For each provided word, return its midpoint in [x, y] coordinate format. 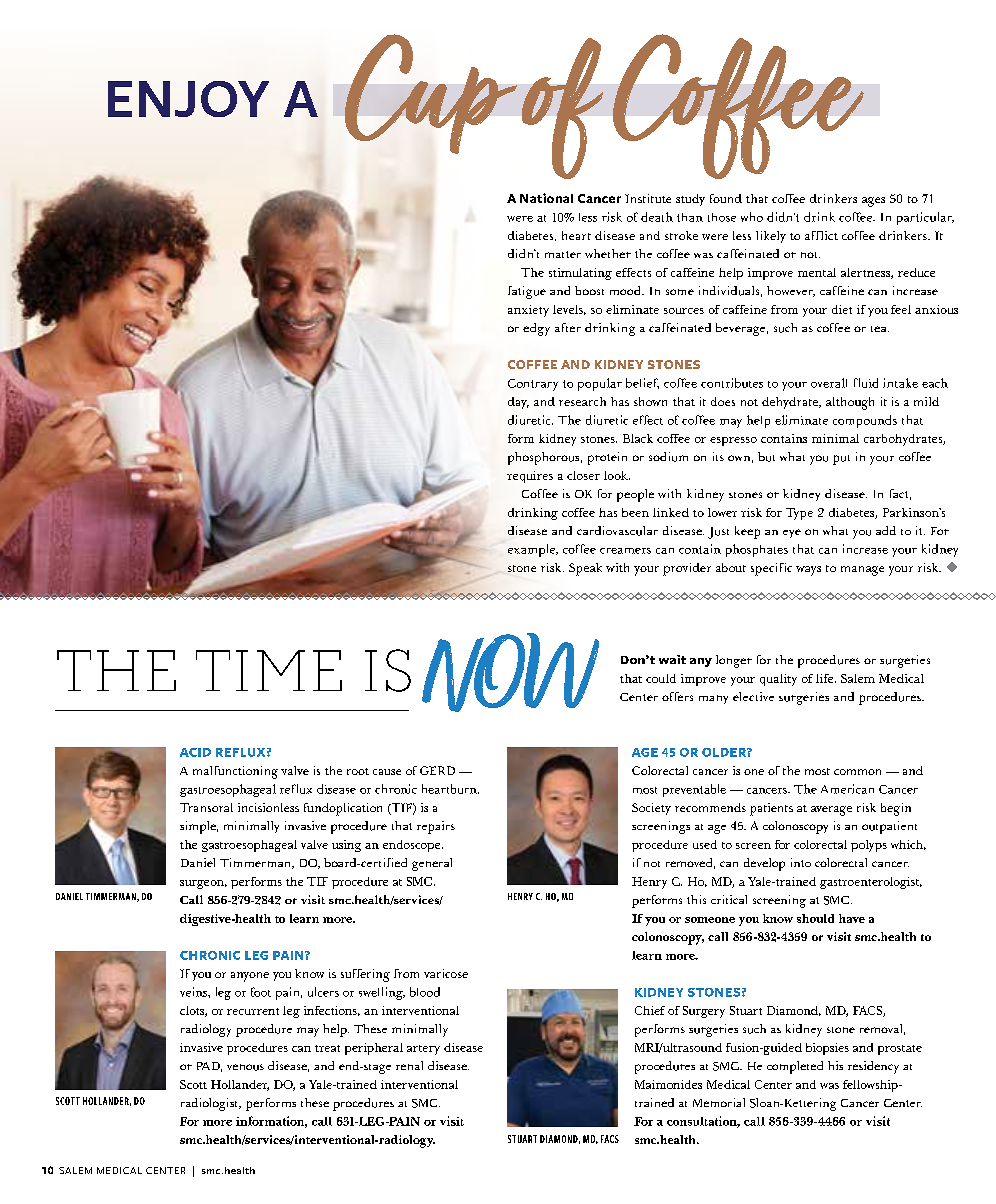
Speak [585, 569]
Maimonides [668, 1084]
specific [771, 569]
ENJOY [188, 99]
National [546, 198]
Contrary [533, 385]
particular [925, 218]
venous [245, 1067]
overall [829, 383]
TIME [269, 670]
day [518, 403]
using [346, 846]
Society [651, 809]
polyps [869, 846]
